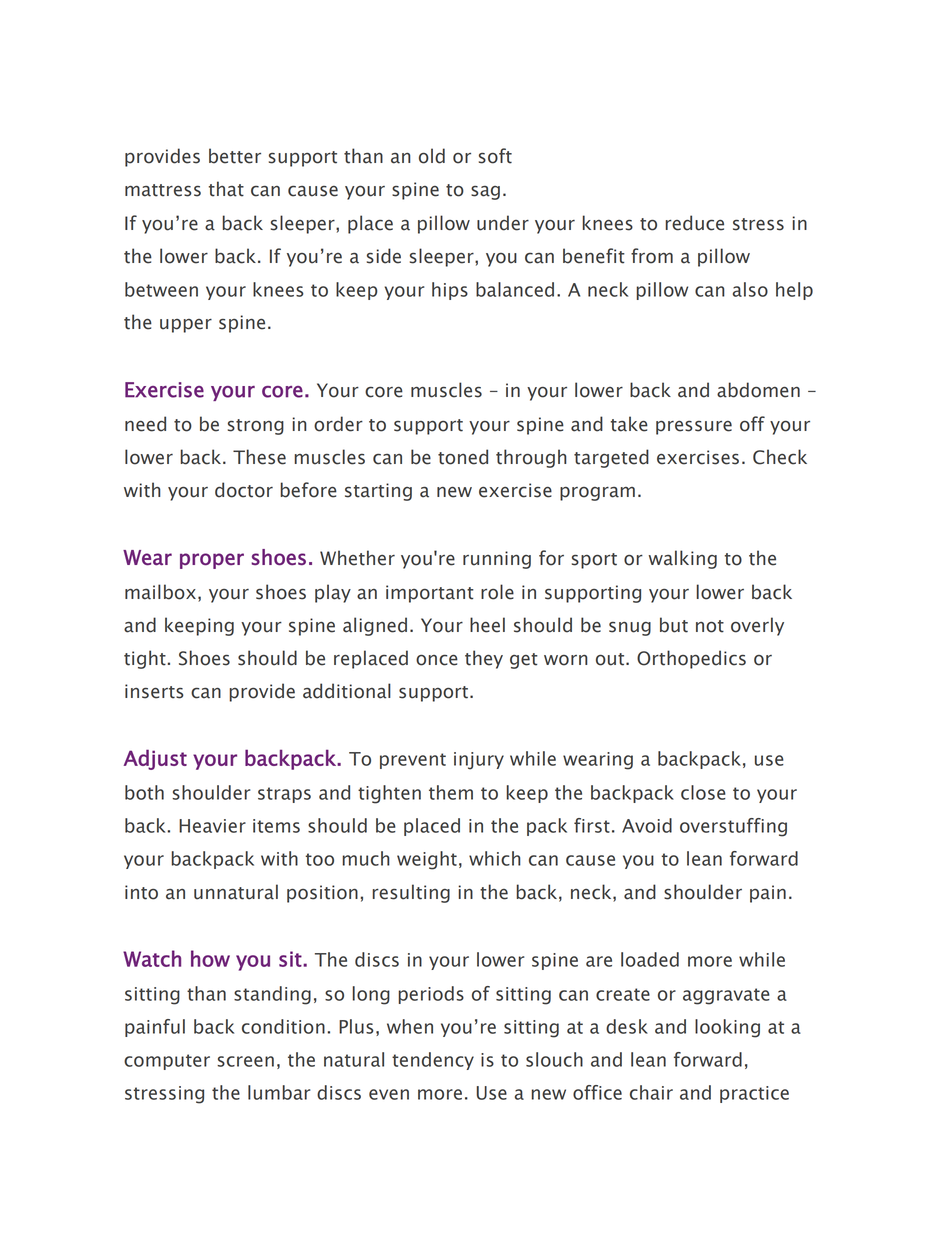  I want to click on strong, so click(256, 427).
